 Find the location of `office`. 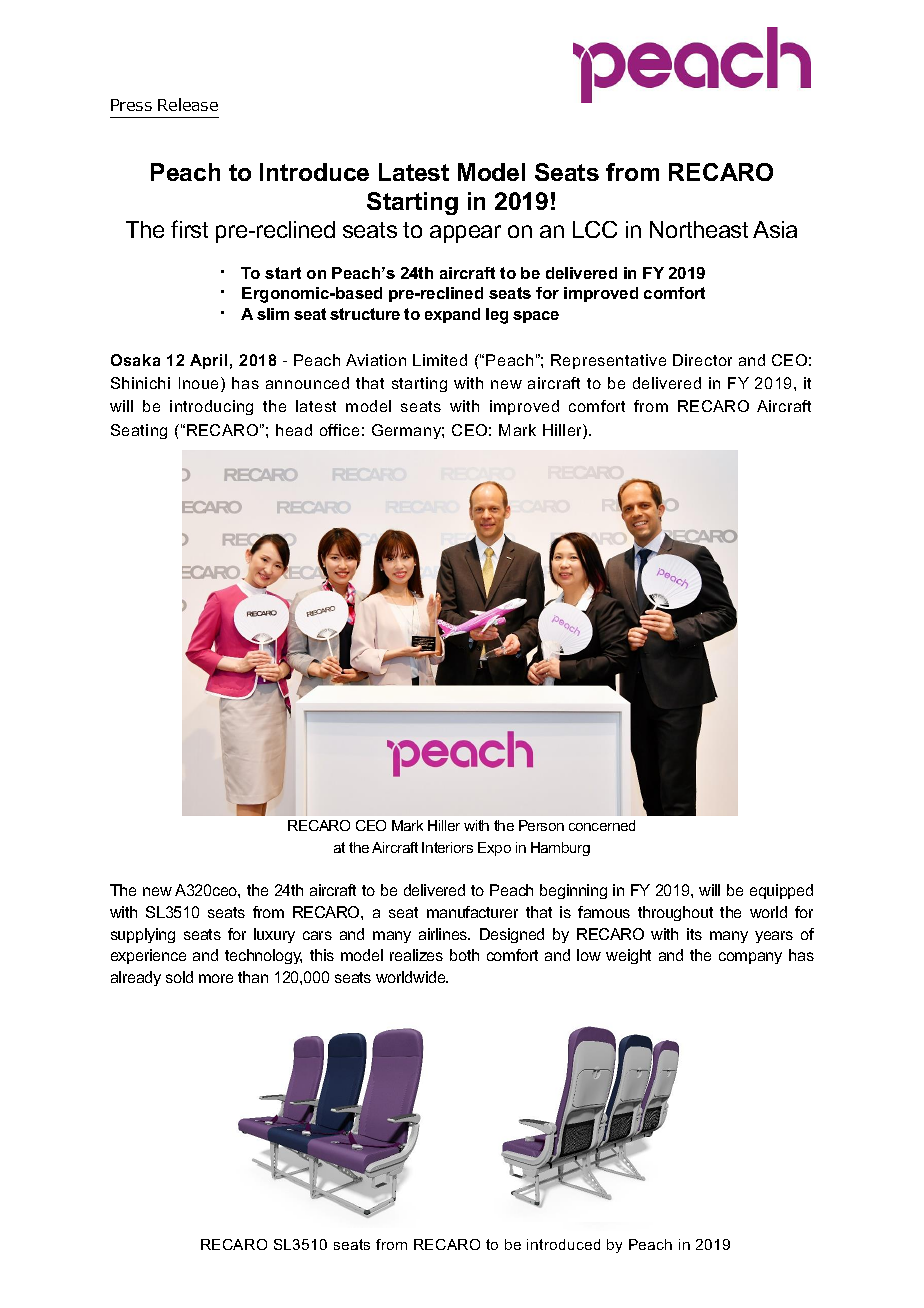

office is located at coordinates (339, 430).
